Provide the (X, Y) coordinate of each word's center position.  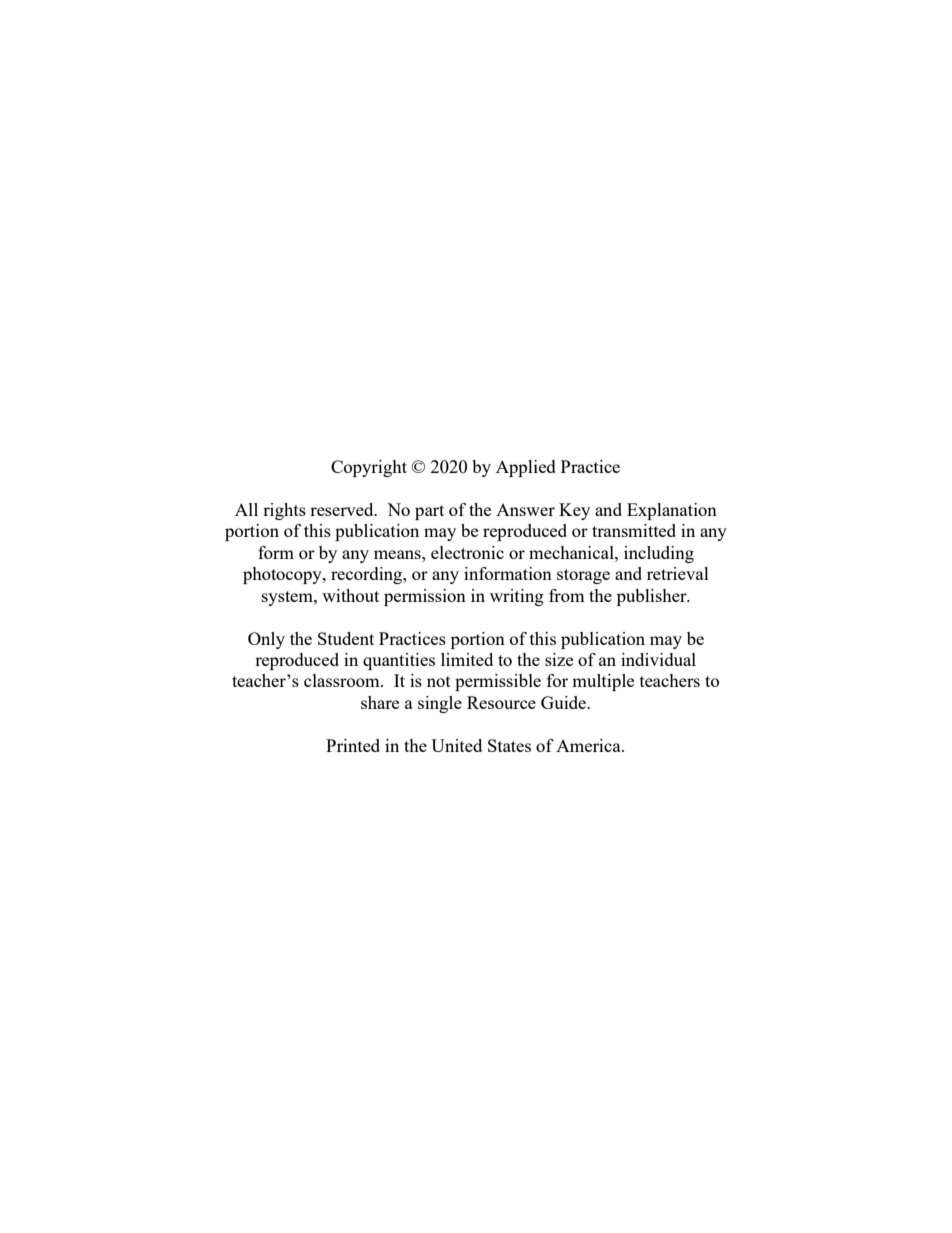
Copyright (369, 468)
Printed (353, 745)
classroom (343, 680)
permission (425, 597)
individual (658, 659)
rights (284, 511)
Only (266, 640)
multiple (603, 682)
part (429, 512)
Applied (526, 468)
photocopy (283, 575)
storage (583, 576)
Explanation (672, 511)
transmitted (634, 530)
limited (467, 659)
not (439, 681)
